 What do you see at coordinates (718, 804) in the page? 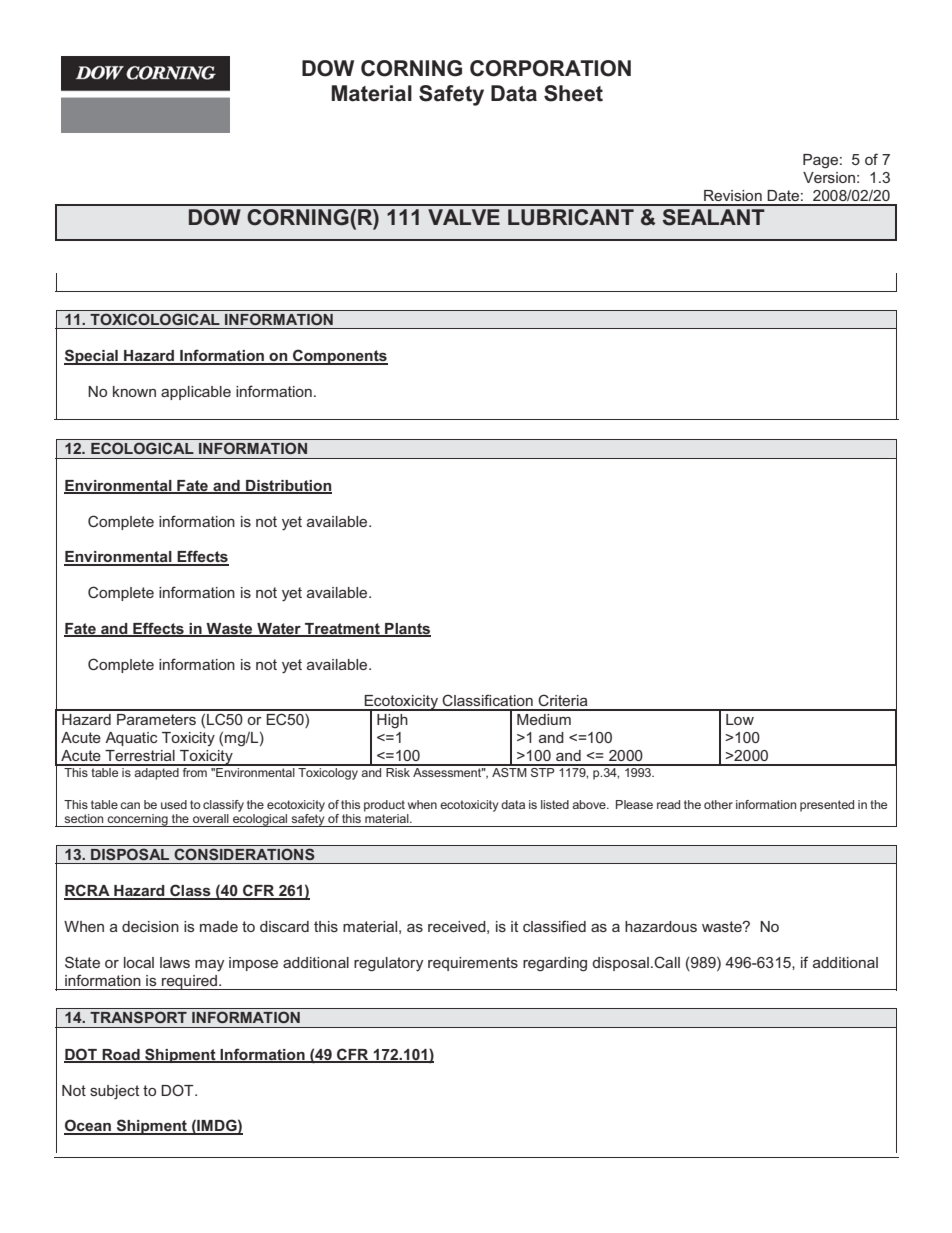
I see `other` at bounding box center [718, 804].
